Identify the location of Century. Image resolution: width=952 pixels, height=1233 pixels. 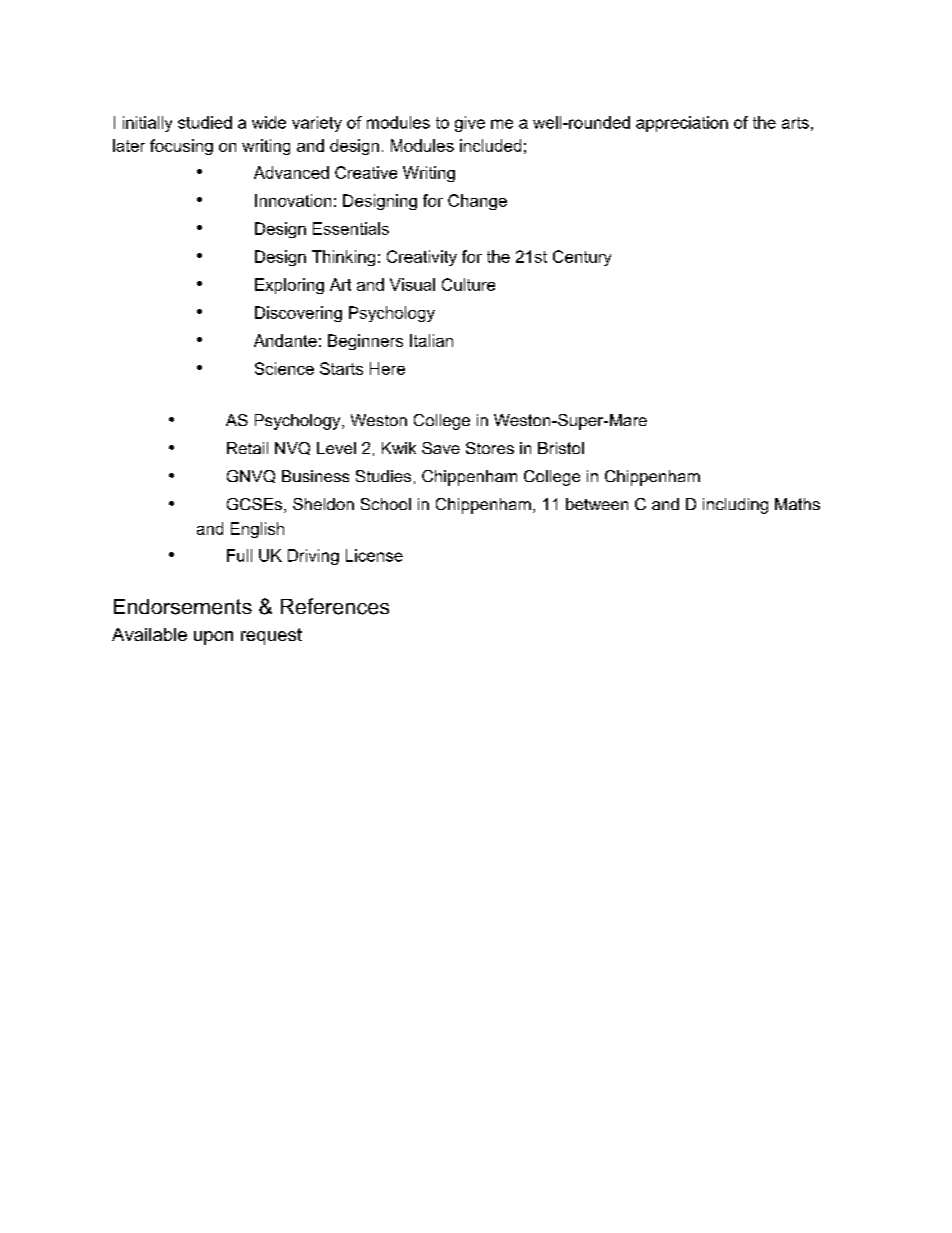
(582, 258).
